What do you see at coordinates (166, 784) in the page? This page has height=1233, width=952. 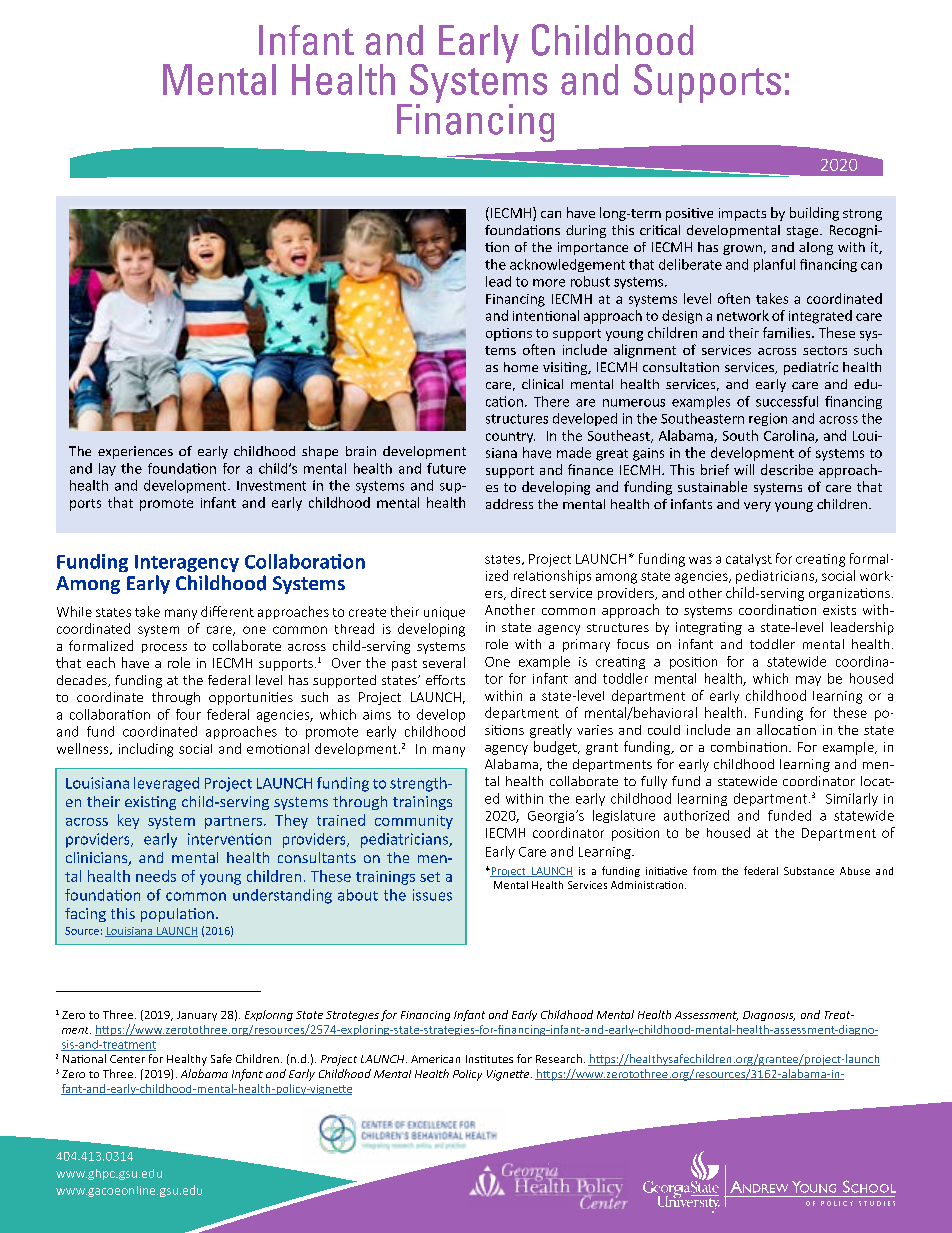 I see `leveraged` at bounding box center [166, 784].
